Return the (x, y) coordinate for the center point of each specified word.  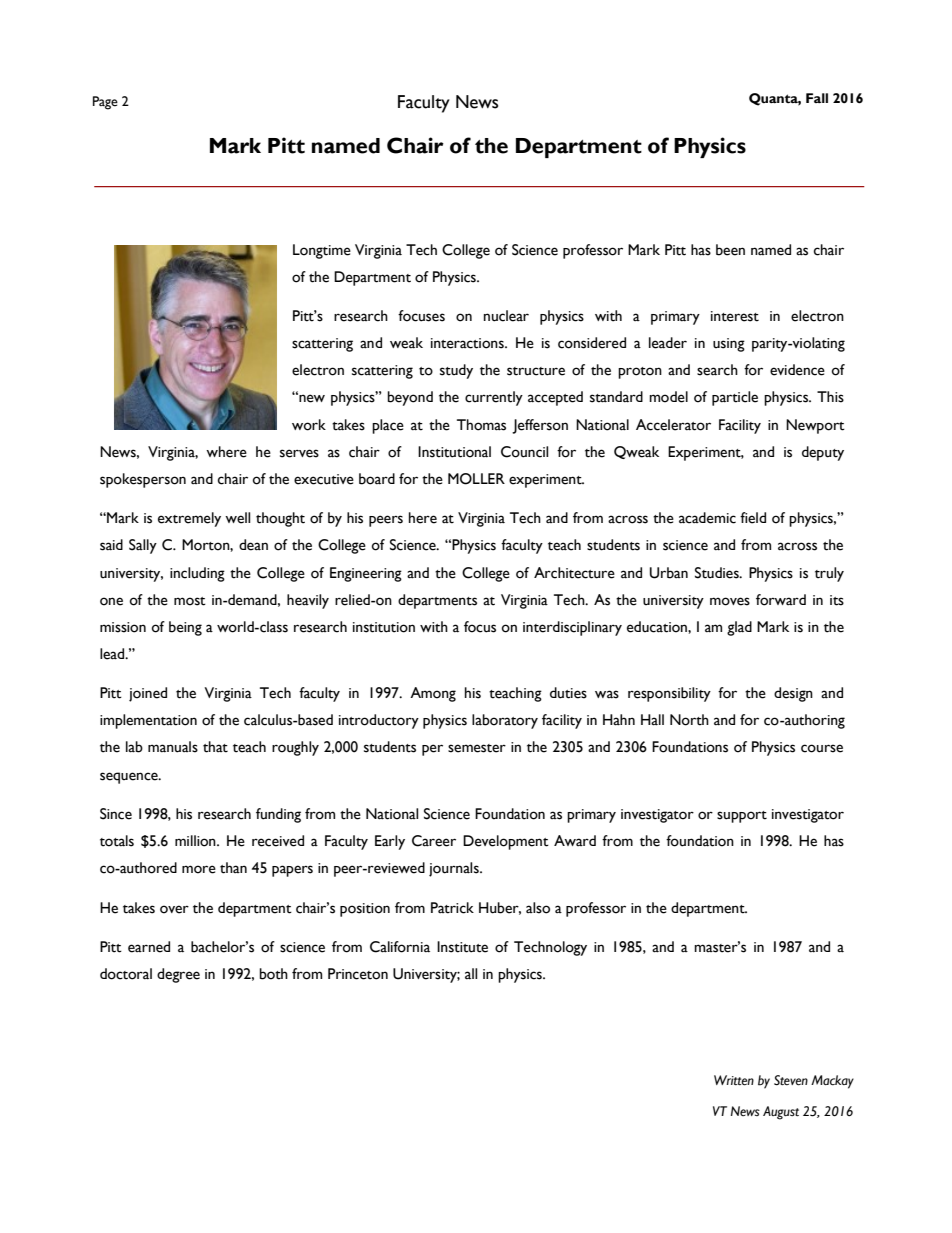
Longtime (322, 251)
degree (178, 975)
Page (105, 103)
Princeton (358, 974)
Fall (817, 98)
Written (734, 1080)
